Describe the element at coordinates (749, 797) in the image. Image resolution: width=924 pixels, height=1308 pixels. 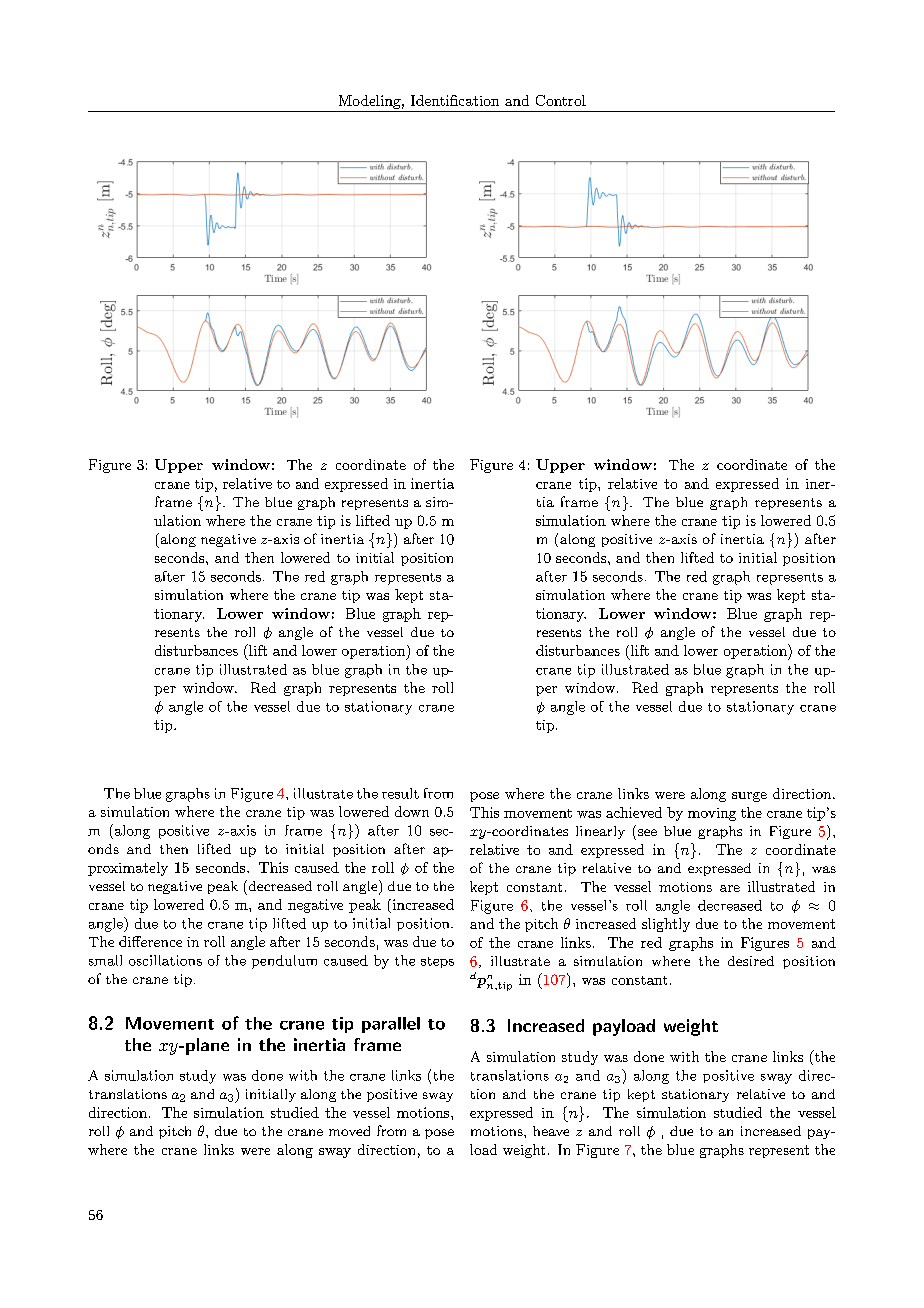
I see `surge` at that location.
